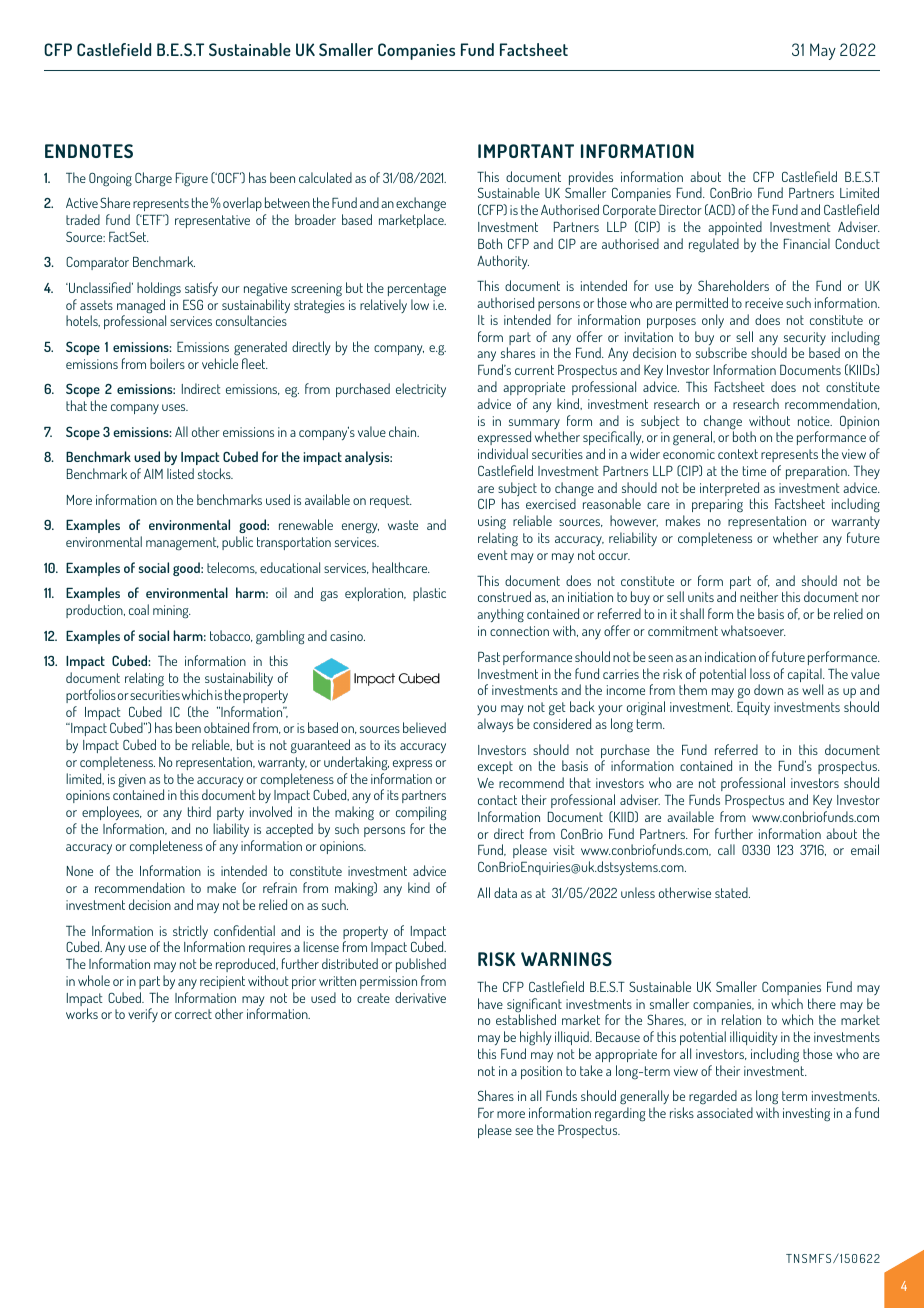 This page has height=1308, width=924. I want to click on Figure, so click(192, 180).
